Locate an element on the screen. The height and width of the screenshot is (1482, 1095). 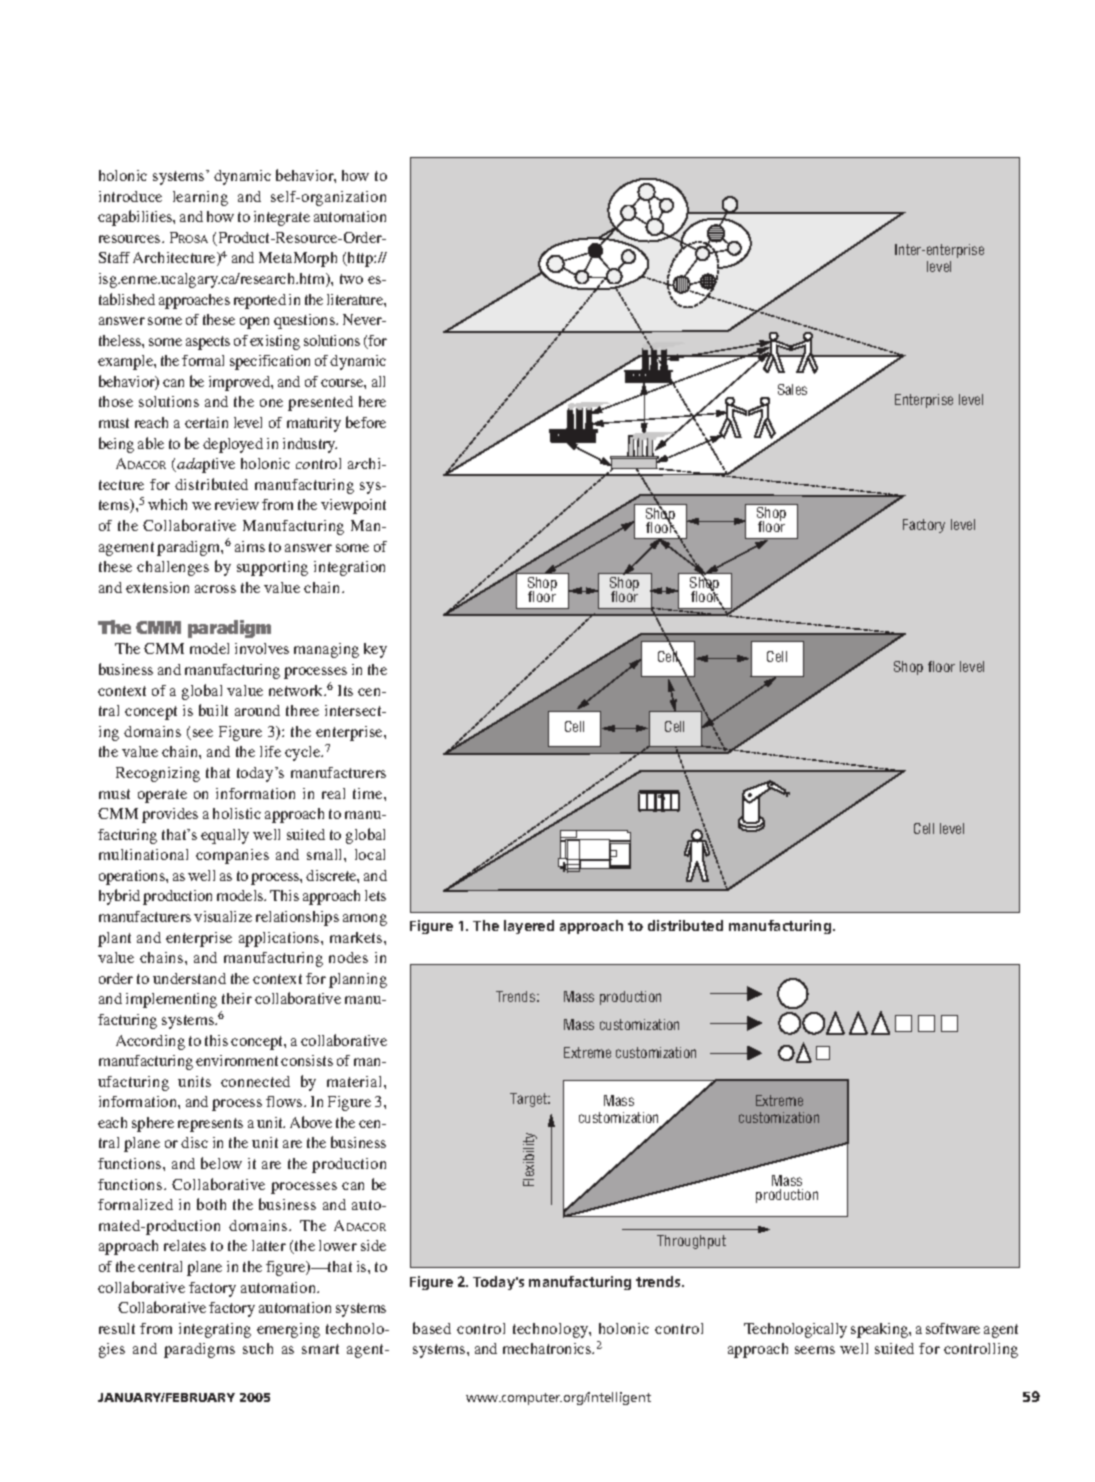
layered is located at coordinates (529, 927).
